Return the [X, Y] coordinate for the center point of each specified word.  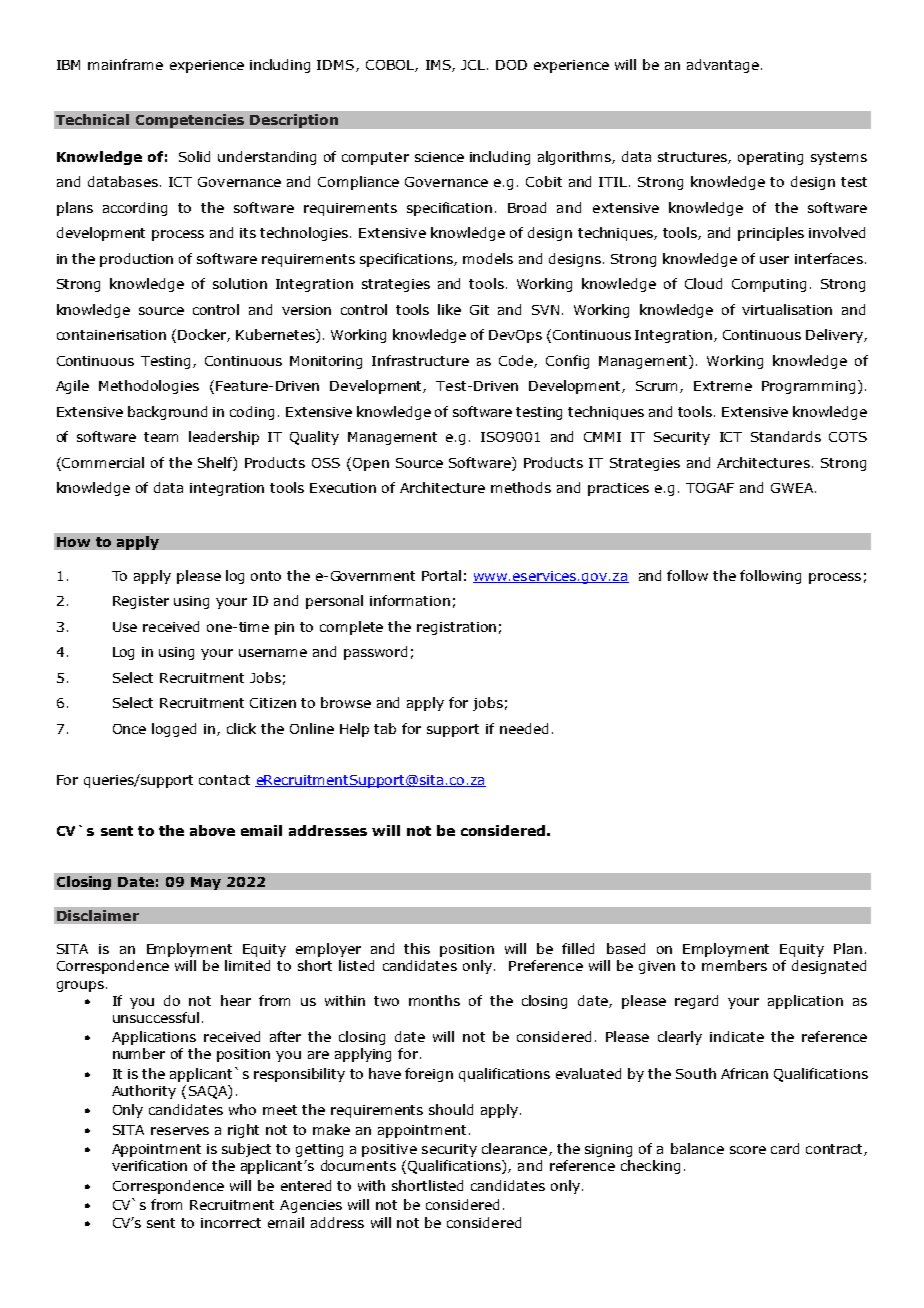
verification [149, 1165]
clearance [516, 1149]
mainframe [125, 64]
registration [456, 628]
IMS [439, 66]
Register [141, 602]
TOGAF [710, 488]
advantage [723, 66]
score [748, 1150]
